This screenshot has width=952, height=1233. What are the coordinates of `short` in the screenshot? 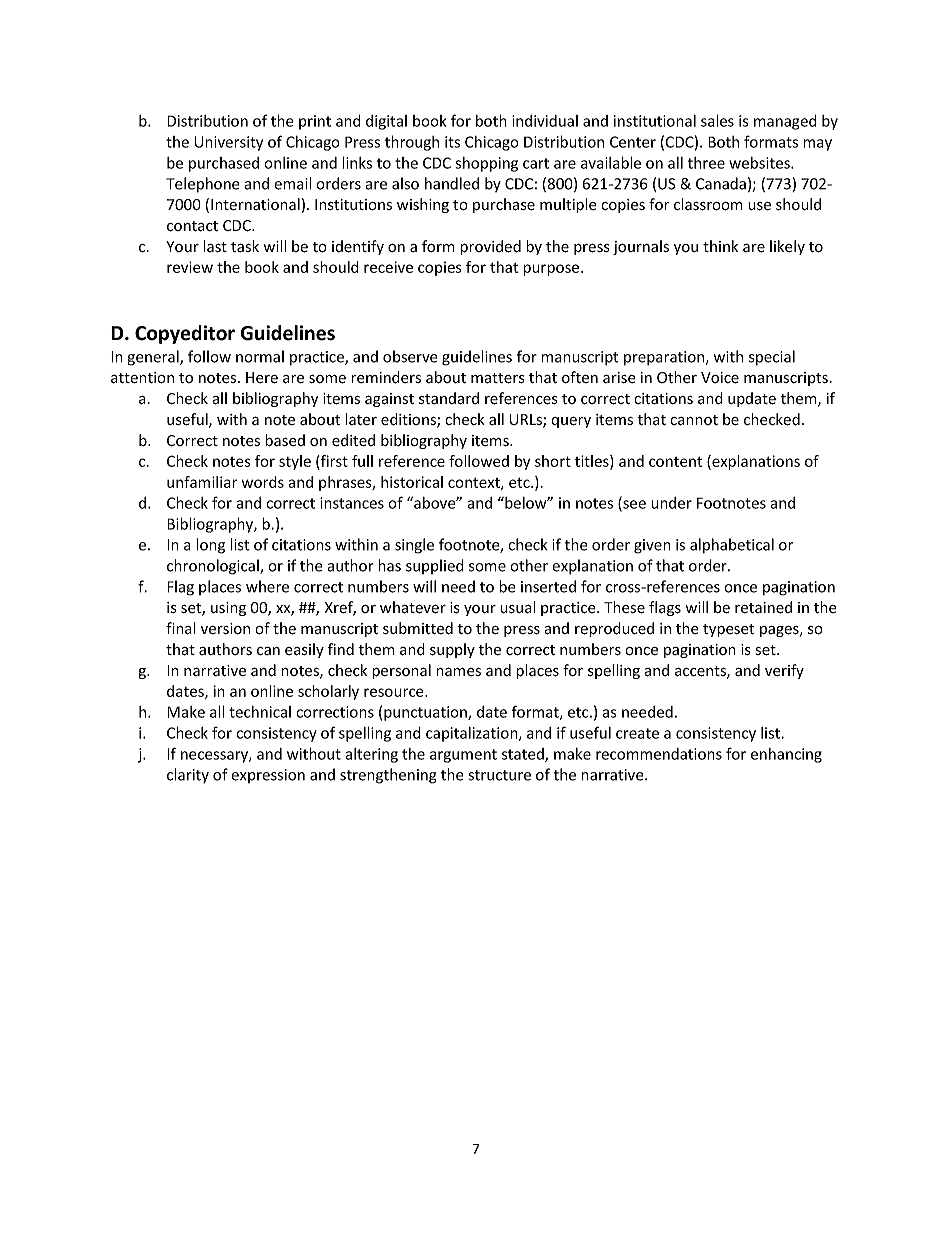 It's located at (553, 461).
